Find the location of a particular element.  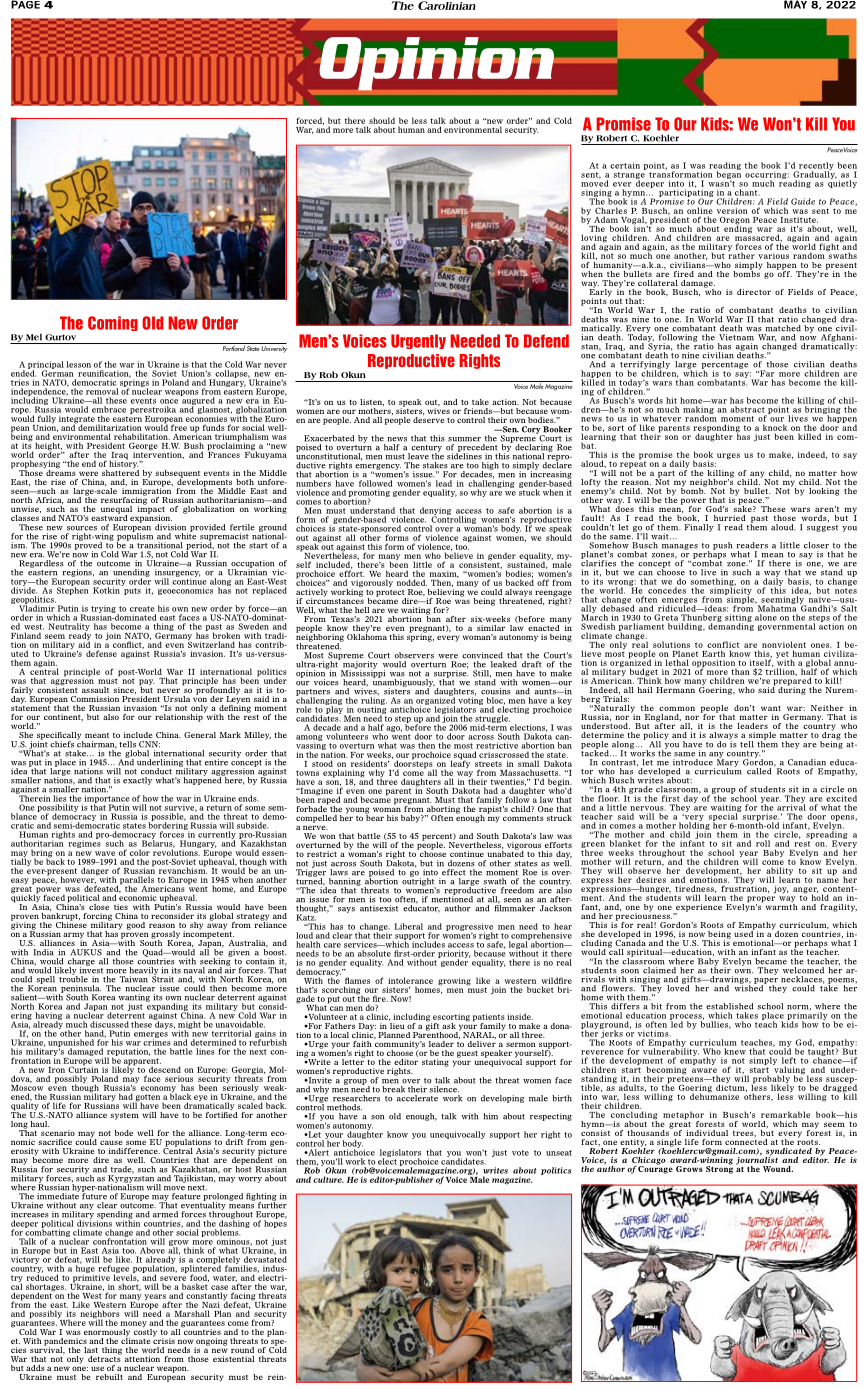

pay is located at coordinates (147, 683).
